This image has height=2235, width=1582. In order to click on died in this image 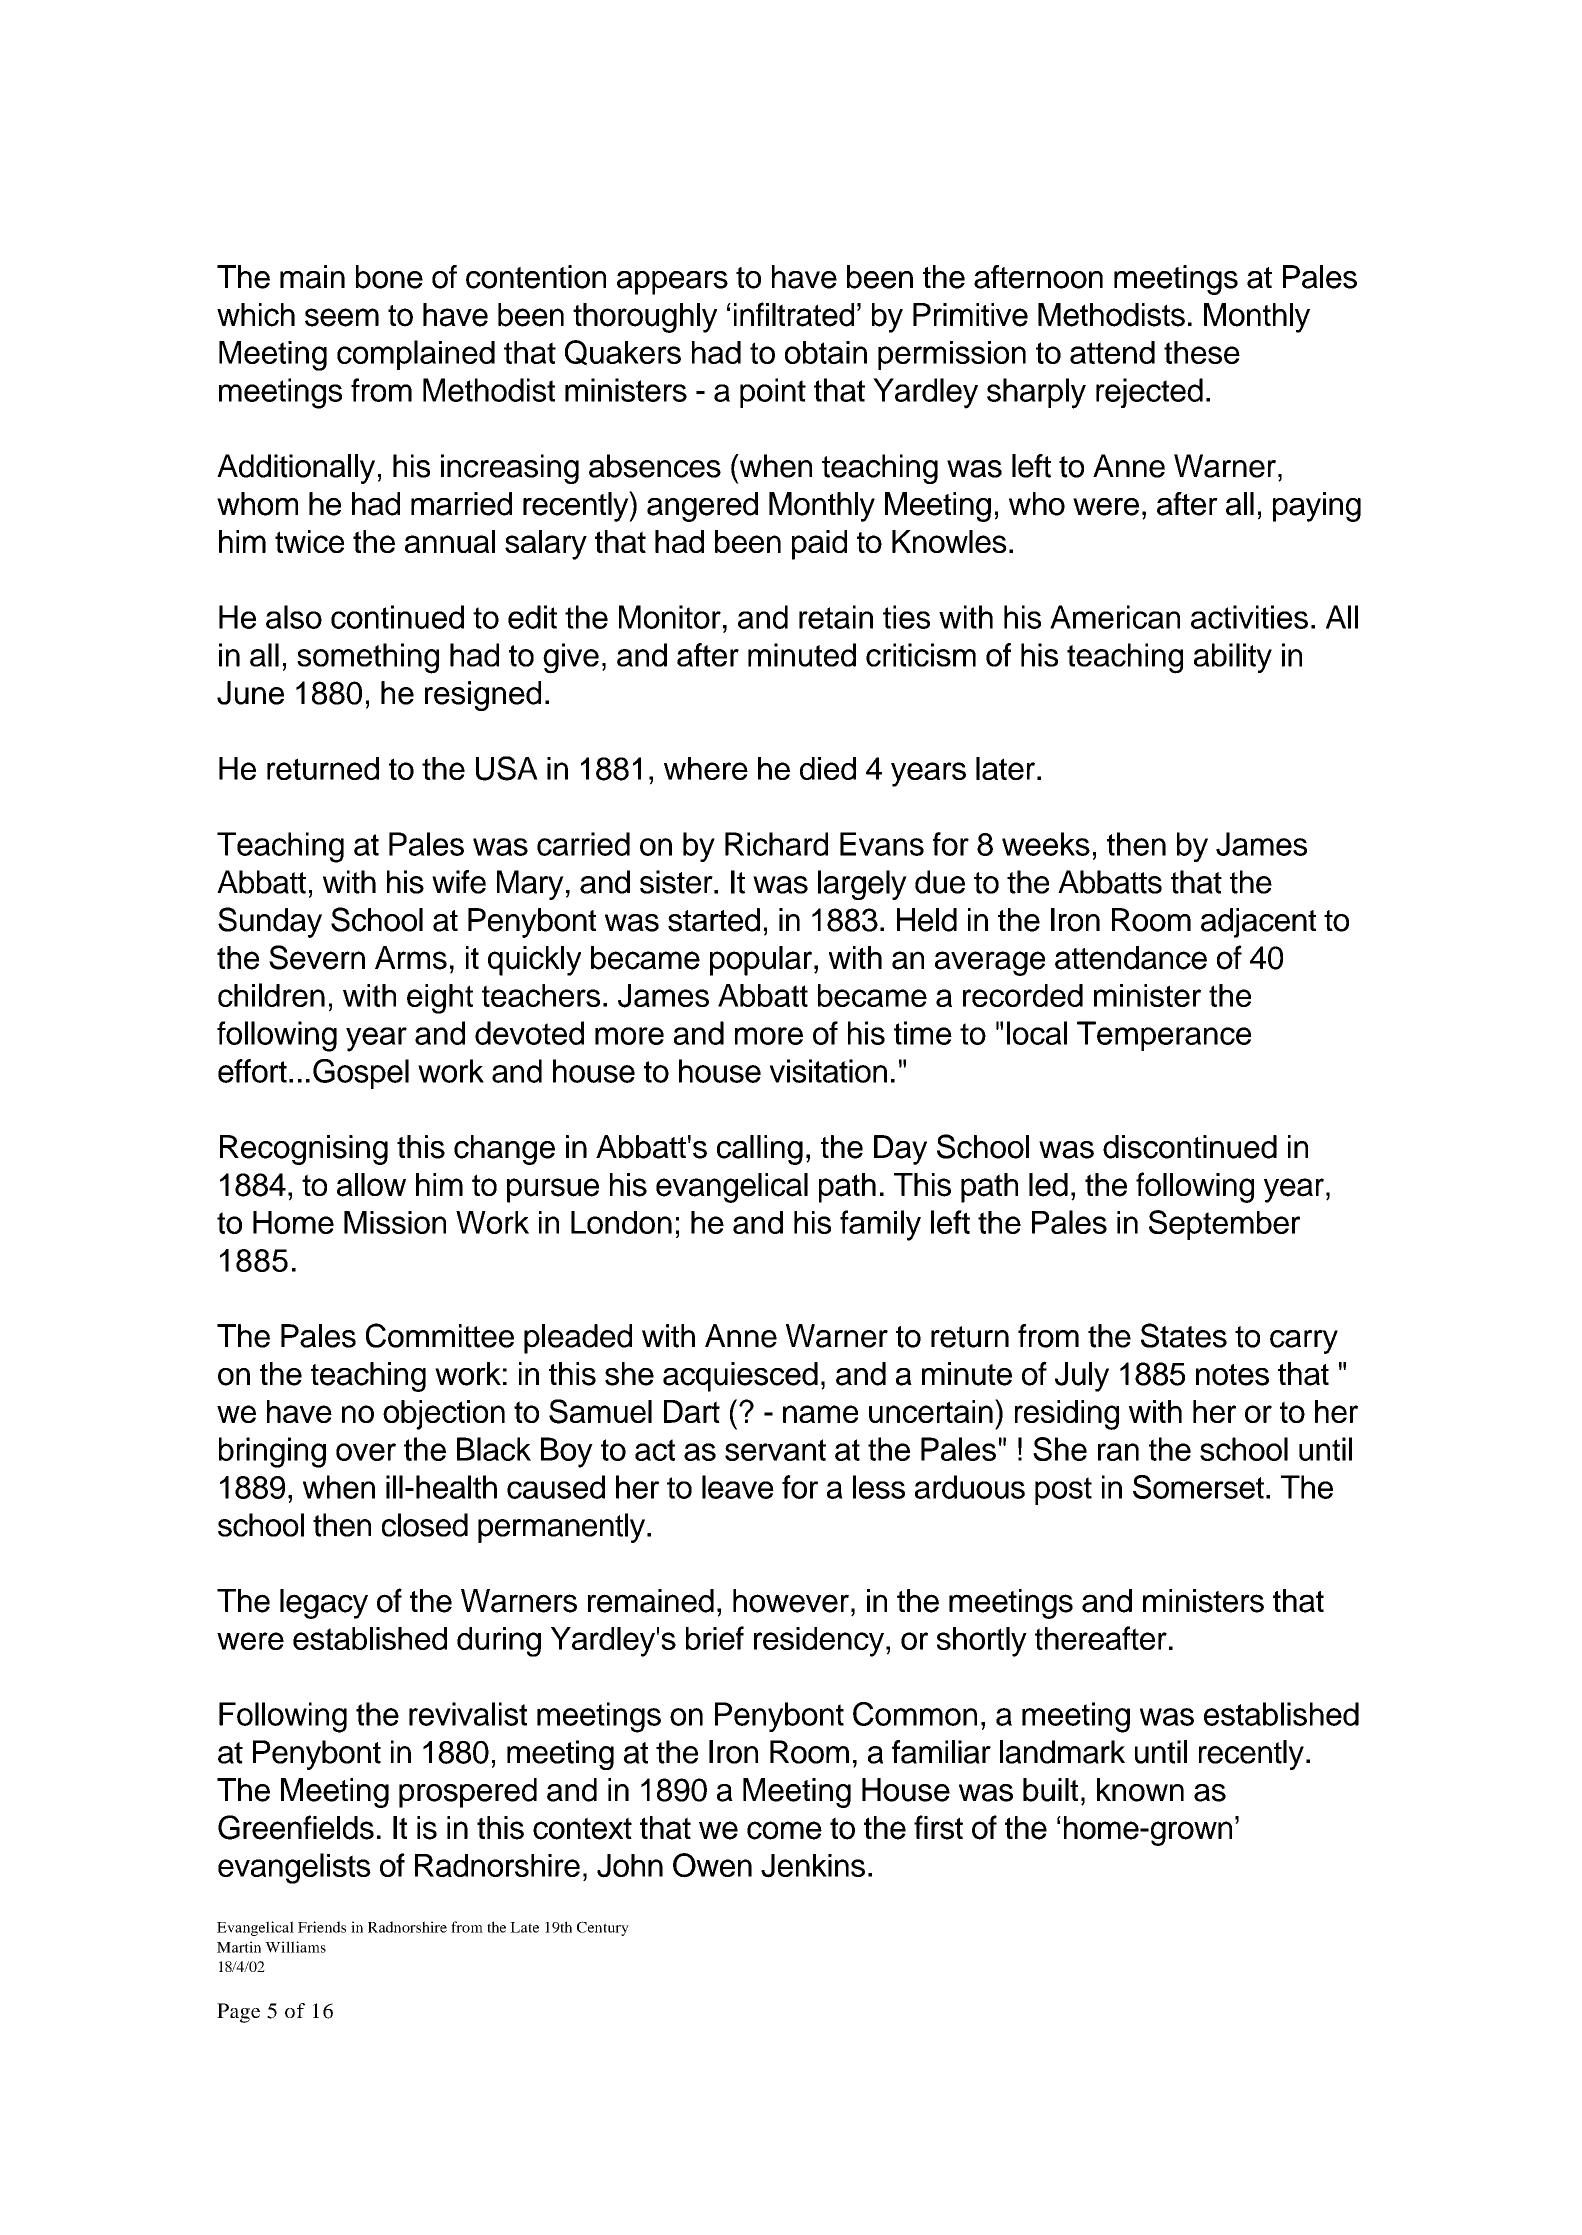, I will do `click(828, 768)`.
